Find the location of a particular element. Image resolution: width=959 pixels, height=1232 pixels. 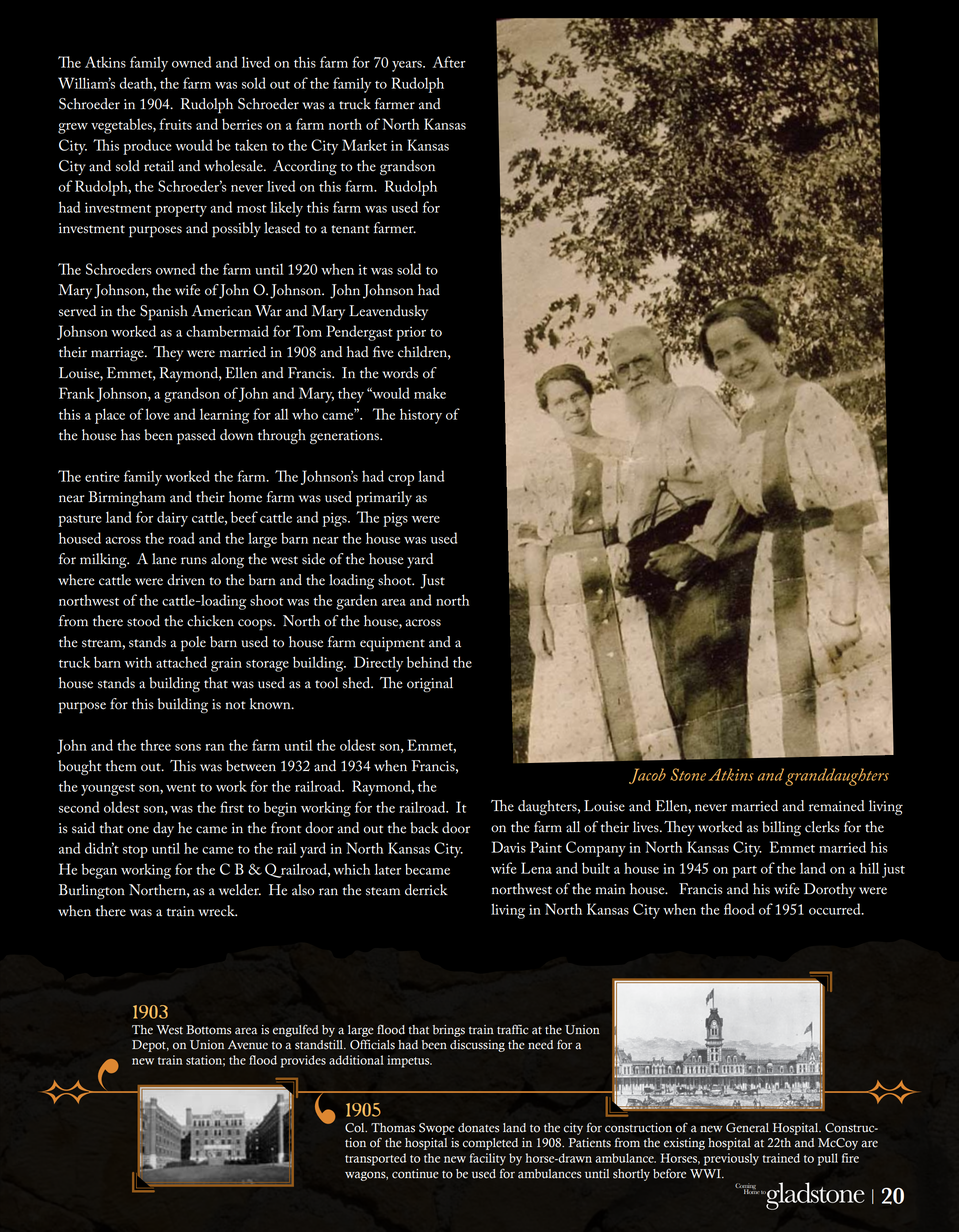

went is located at coordinates (181, 787).
